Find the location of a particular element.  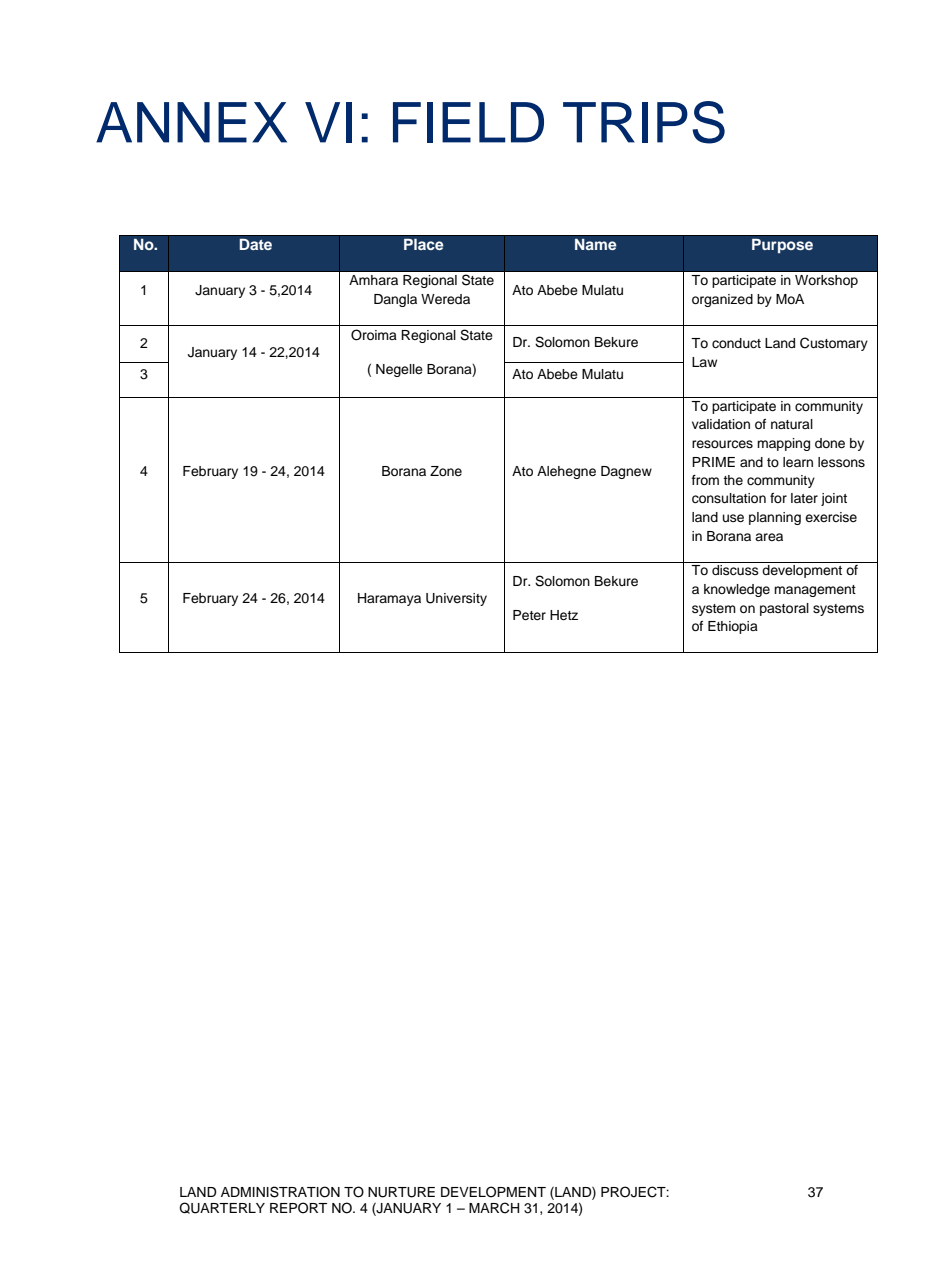

Zone is located at coordinates (446, 471).
